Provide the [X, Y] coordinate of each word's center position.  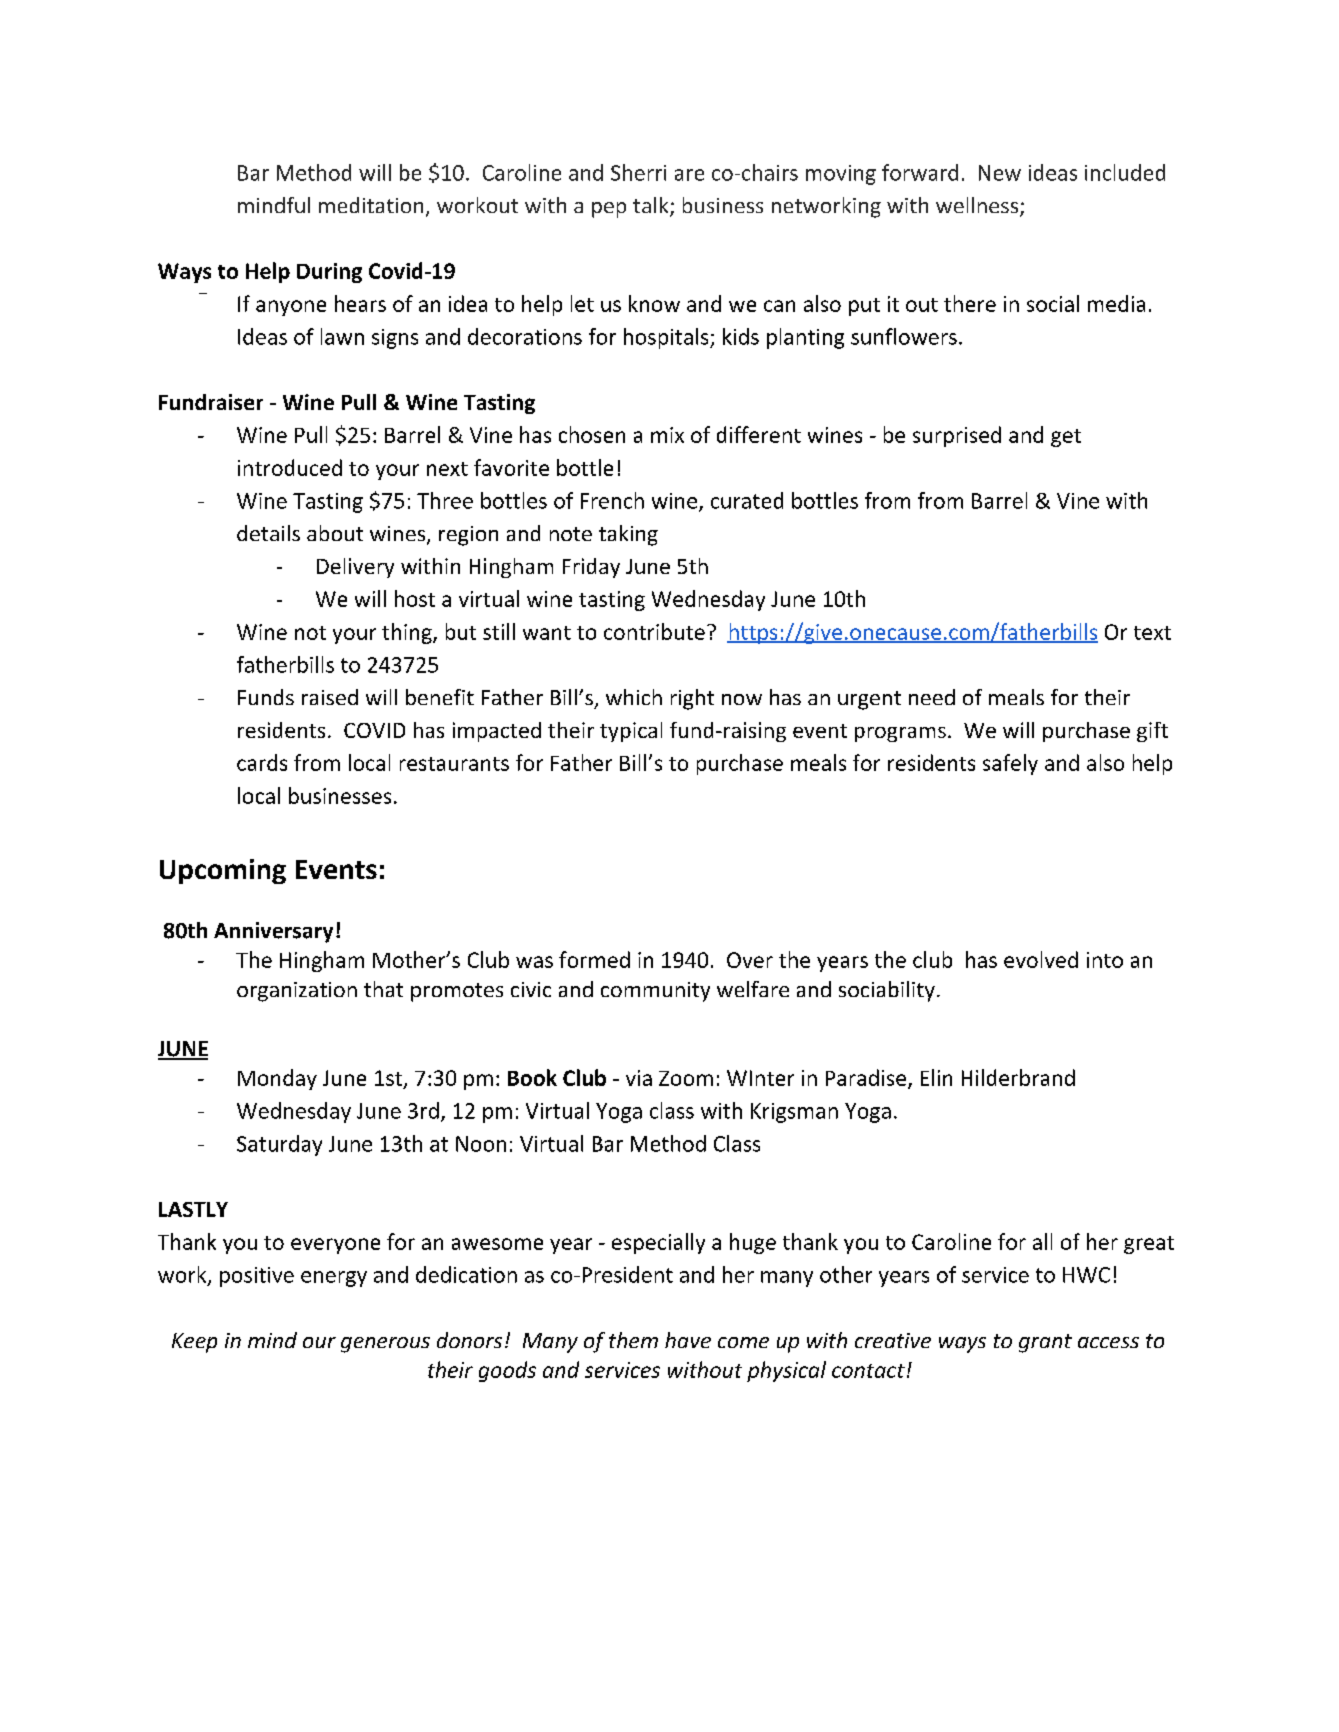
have [688, 1340]
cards [262, 762]
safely [1010, 764]
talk [652, 206]
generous [385, 1345]
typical [631, 732]
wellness [978, 206]
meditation [371, 205]
